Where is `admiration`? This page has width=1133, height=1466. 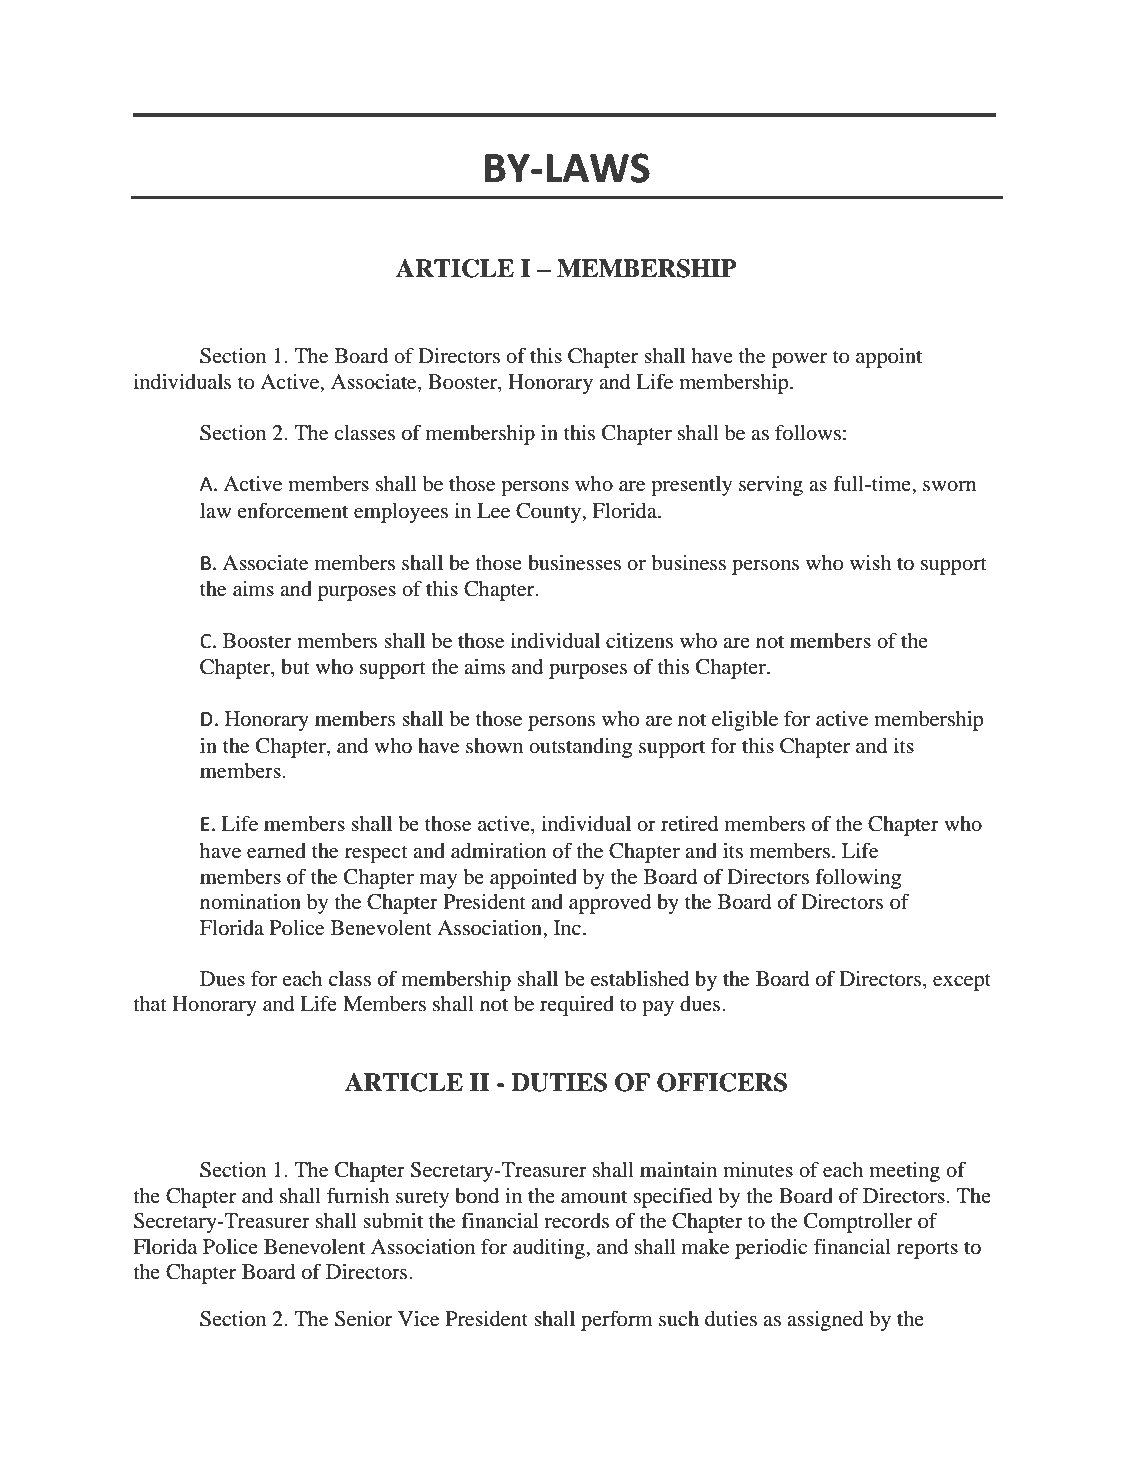 admiration is located at coordinates (499, 851).
